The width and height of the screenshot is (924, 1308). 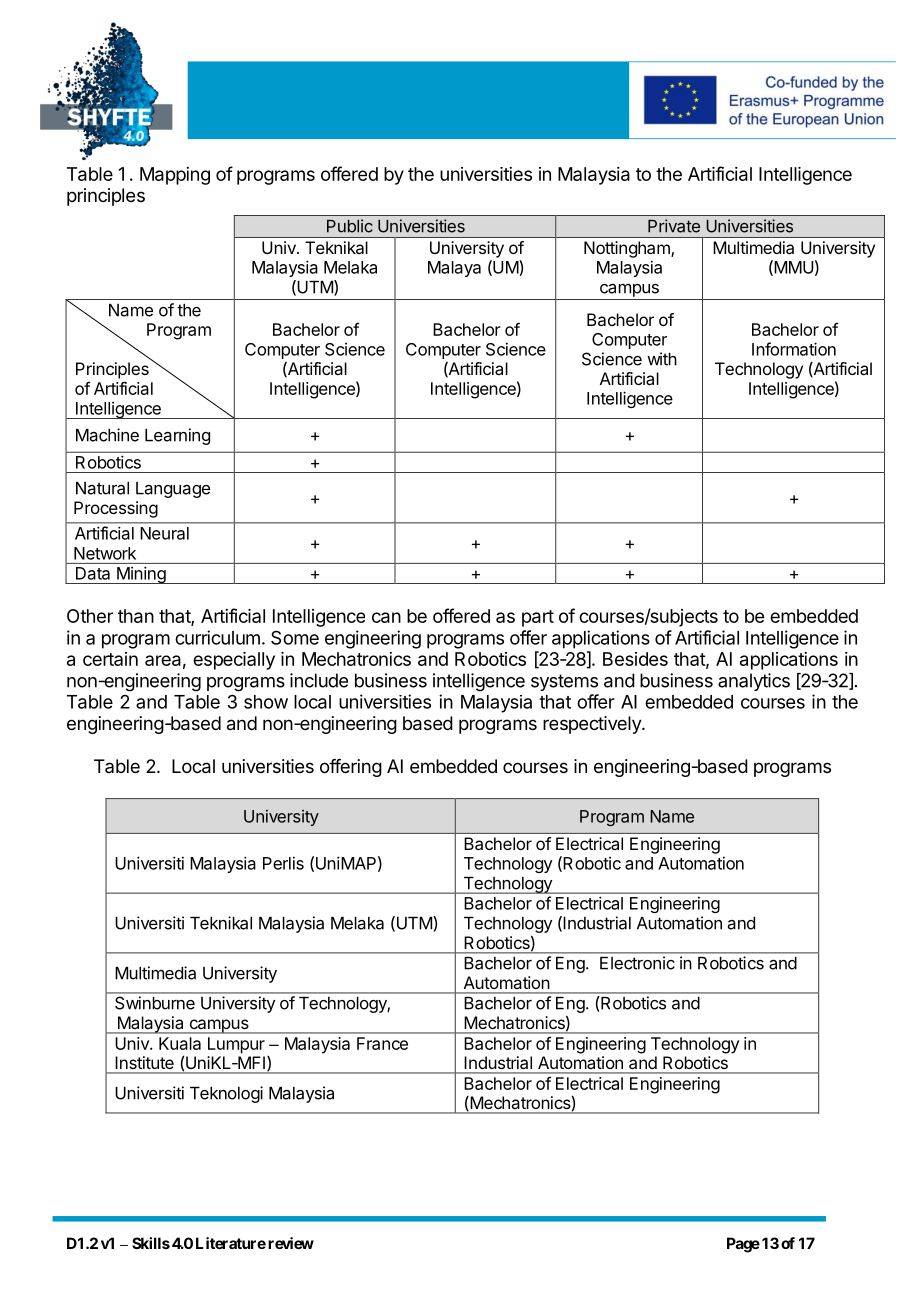 I want to click on Learning, so click(x=177, y=436).
